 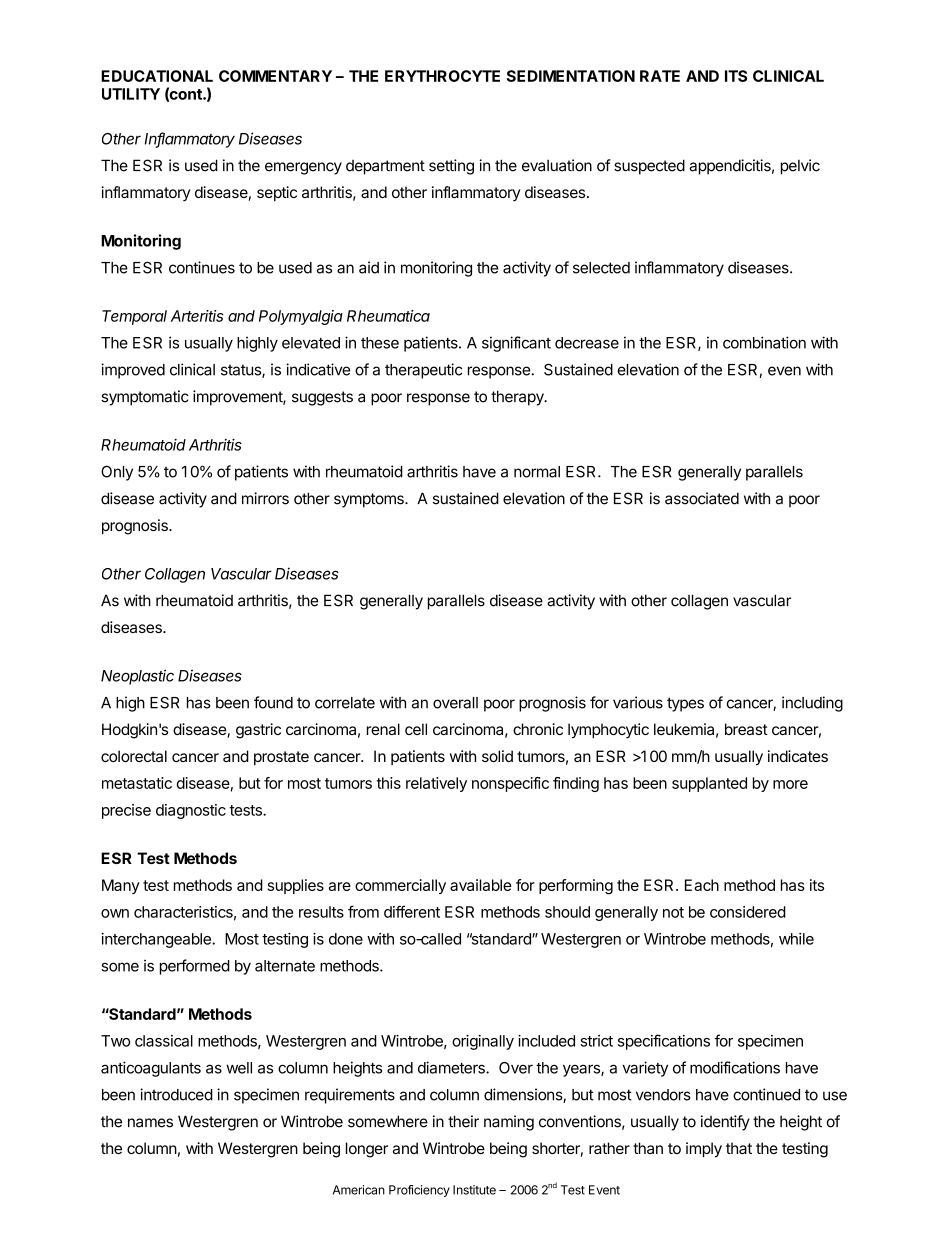 I want to click on RATE, so click(x=660, y=76).
